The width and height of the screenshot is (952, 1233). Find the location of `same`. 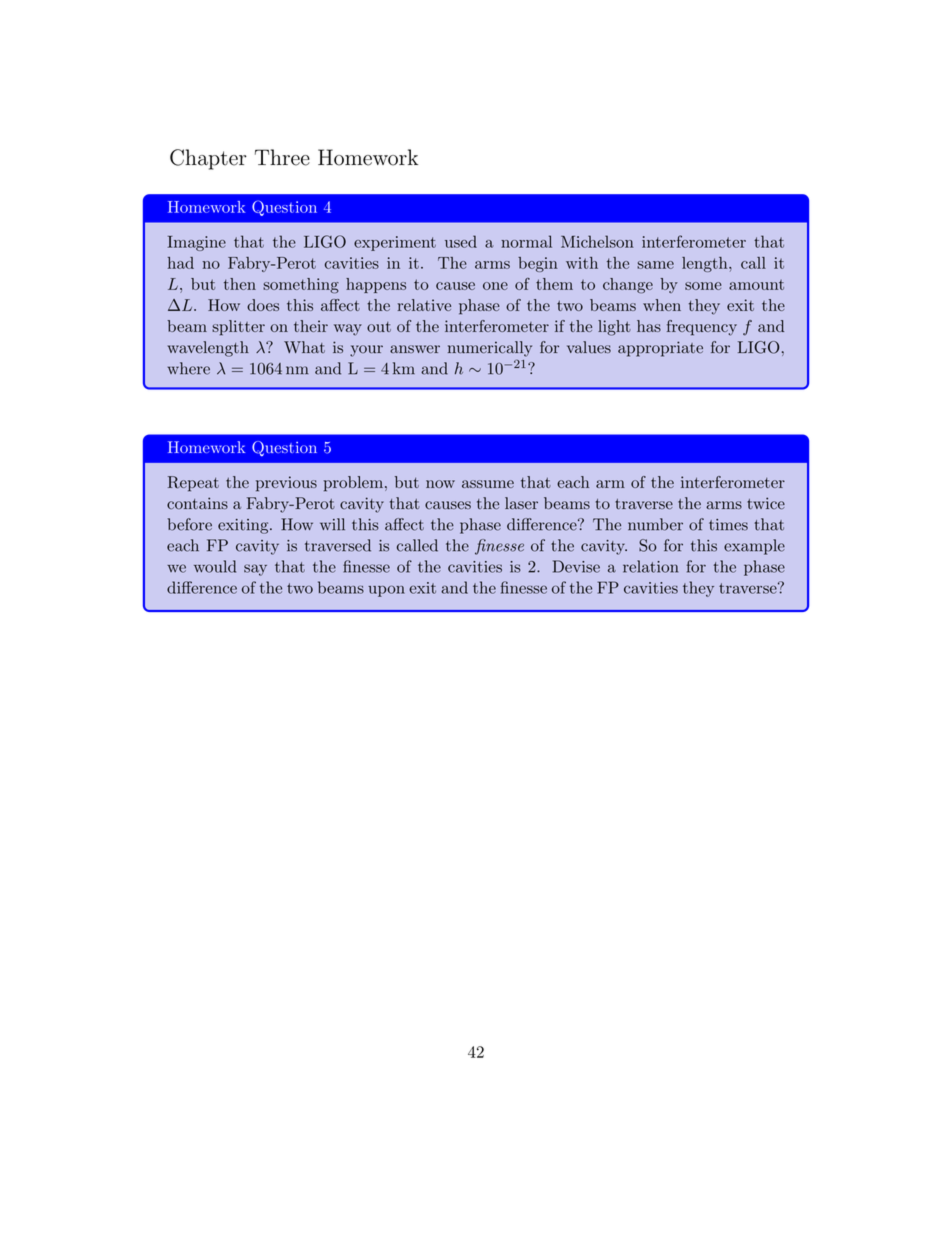

same is located at coordinates (655, 265).
